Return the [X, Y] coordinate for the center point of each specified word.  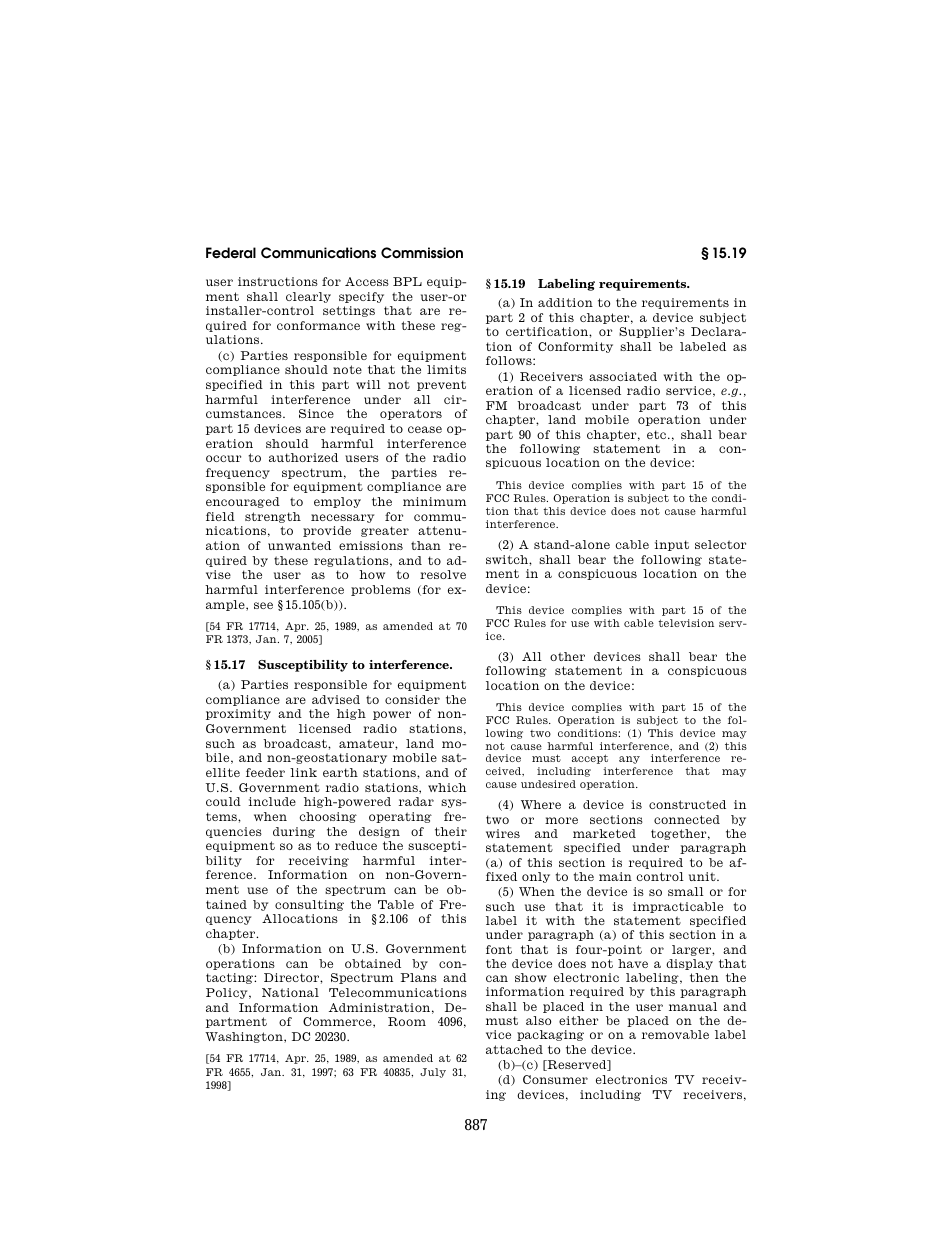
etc [658, 434]
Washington [245, 1037]
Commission [422, 253]
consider [412, 699]
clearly [308, 297]
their [451, 831]
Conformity [575, 347]
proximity [238, 714]
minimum [434, 501]
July [433, 1073]
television [686, 623]
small [686, 891]
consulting [309, 905]
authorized [303, 457]
